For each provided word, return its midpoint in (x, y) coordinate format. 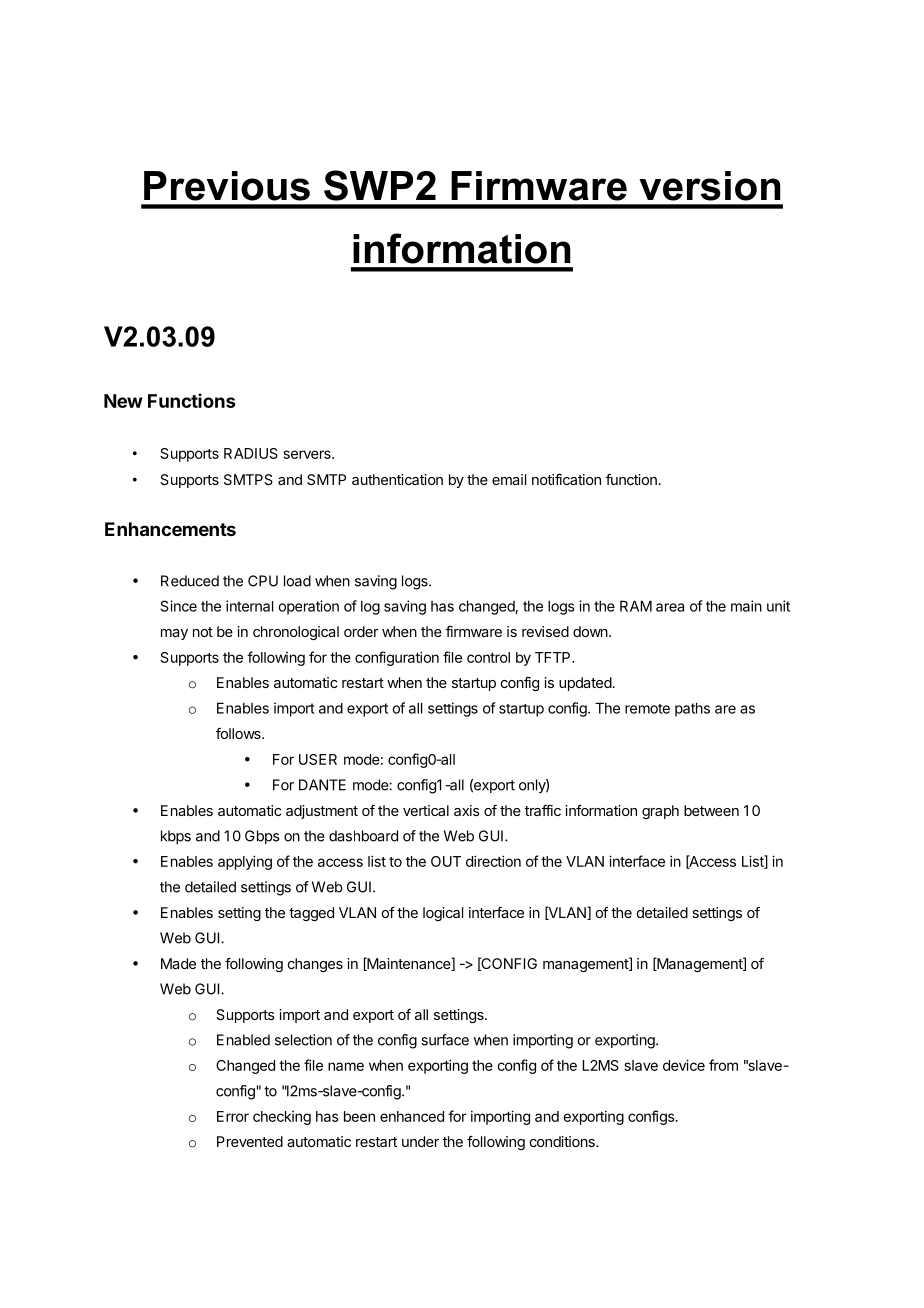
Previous (227, 186)
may (174, 634)
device (684, 1065)
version (710, 186)
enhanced (412, 1116)
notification (566, 479)
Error (233, 1116)
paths (692, 709)
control (488, 657)
